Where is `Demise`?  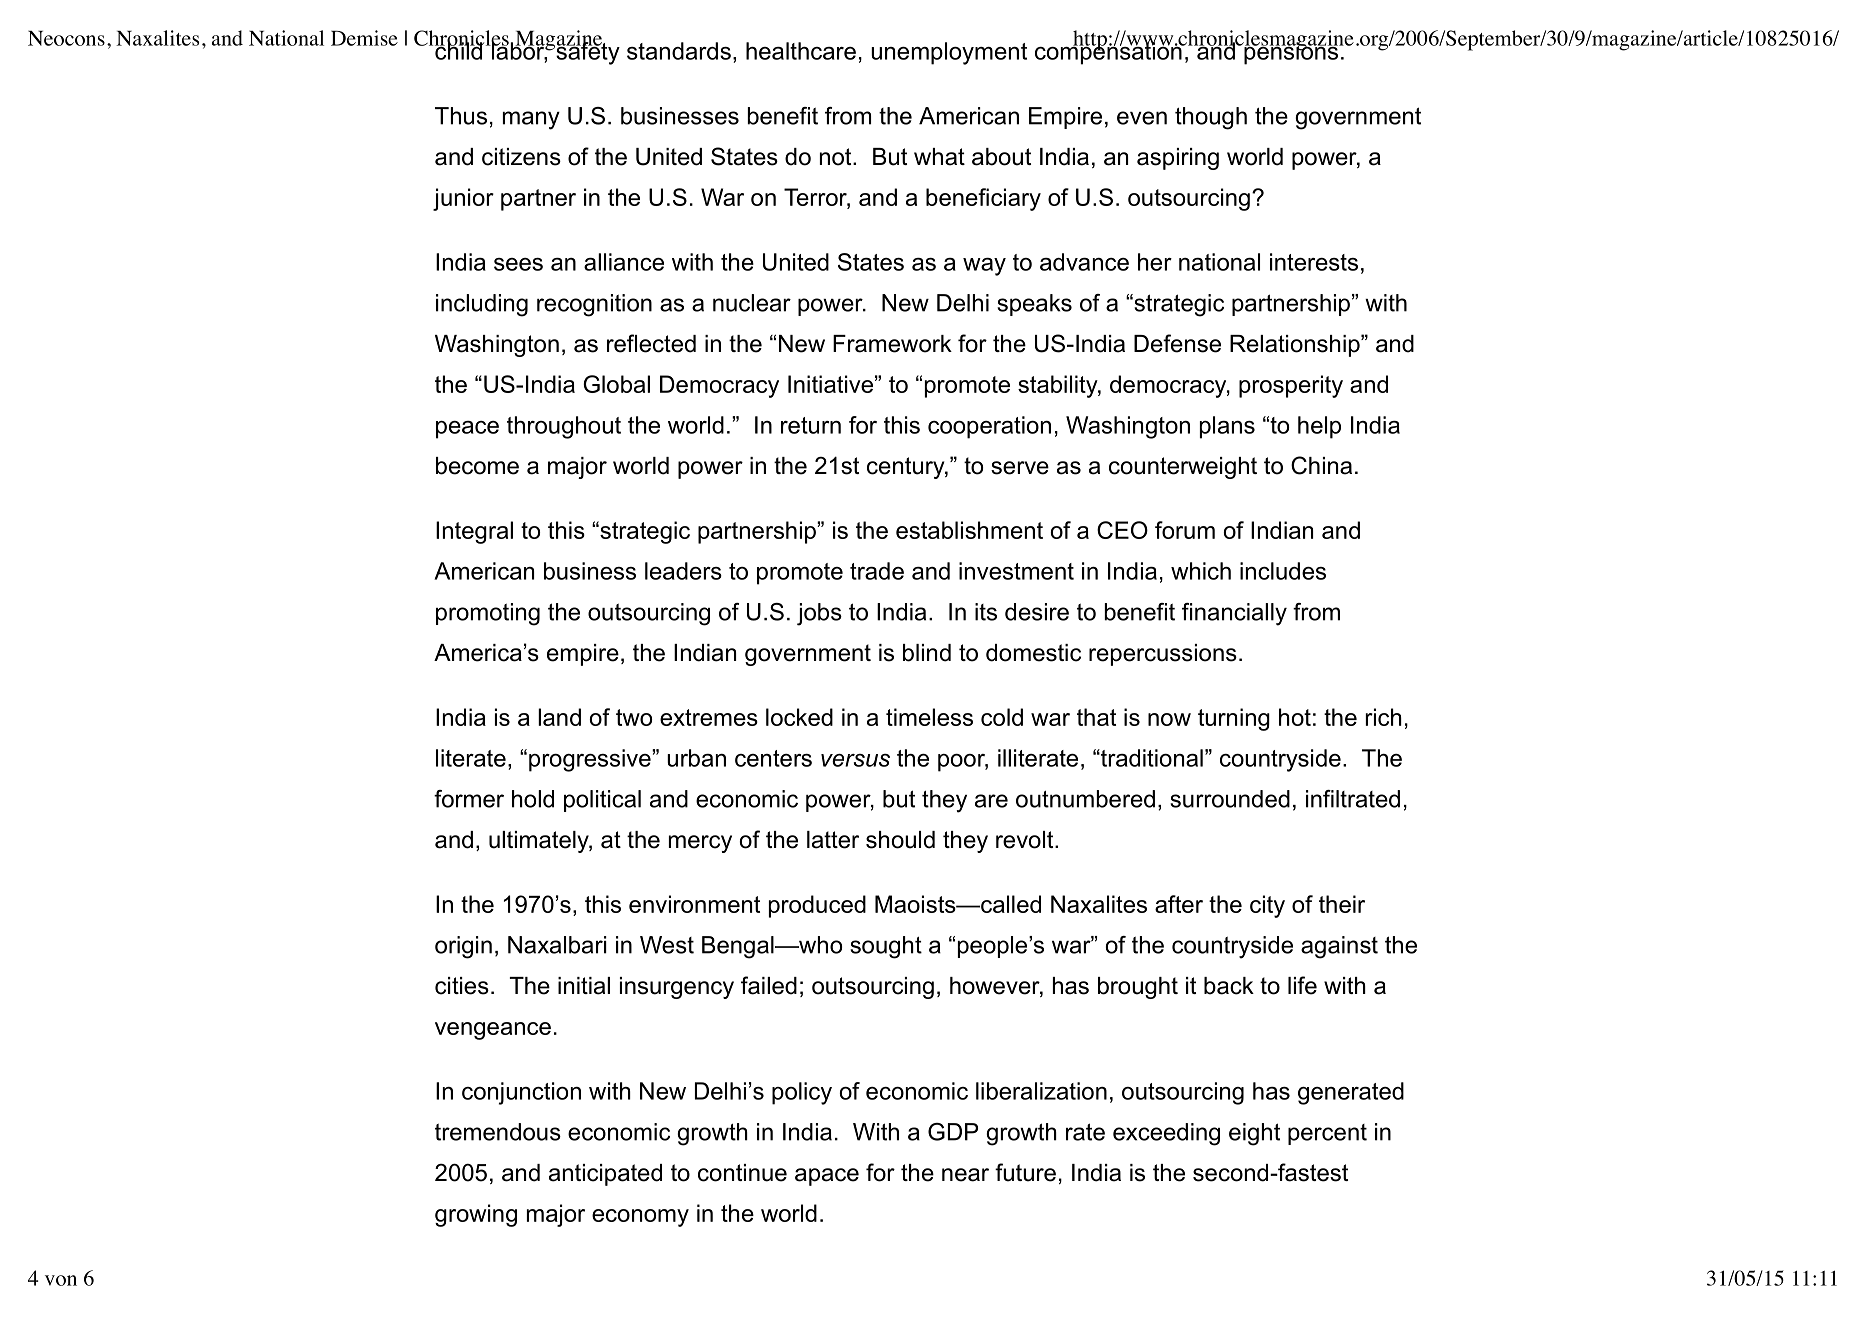
Demise is located at coordinates (364, 38).
